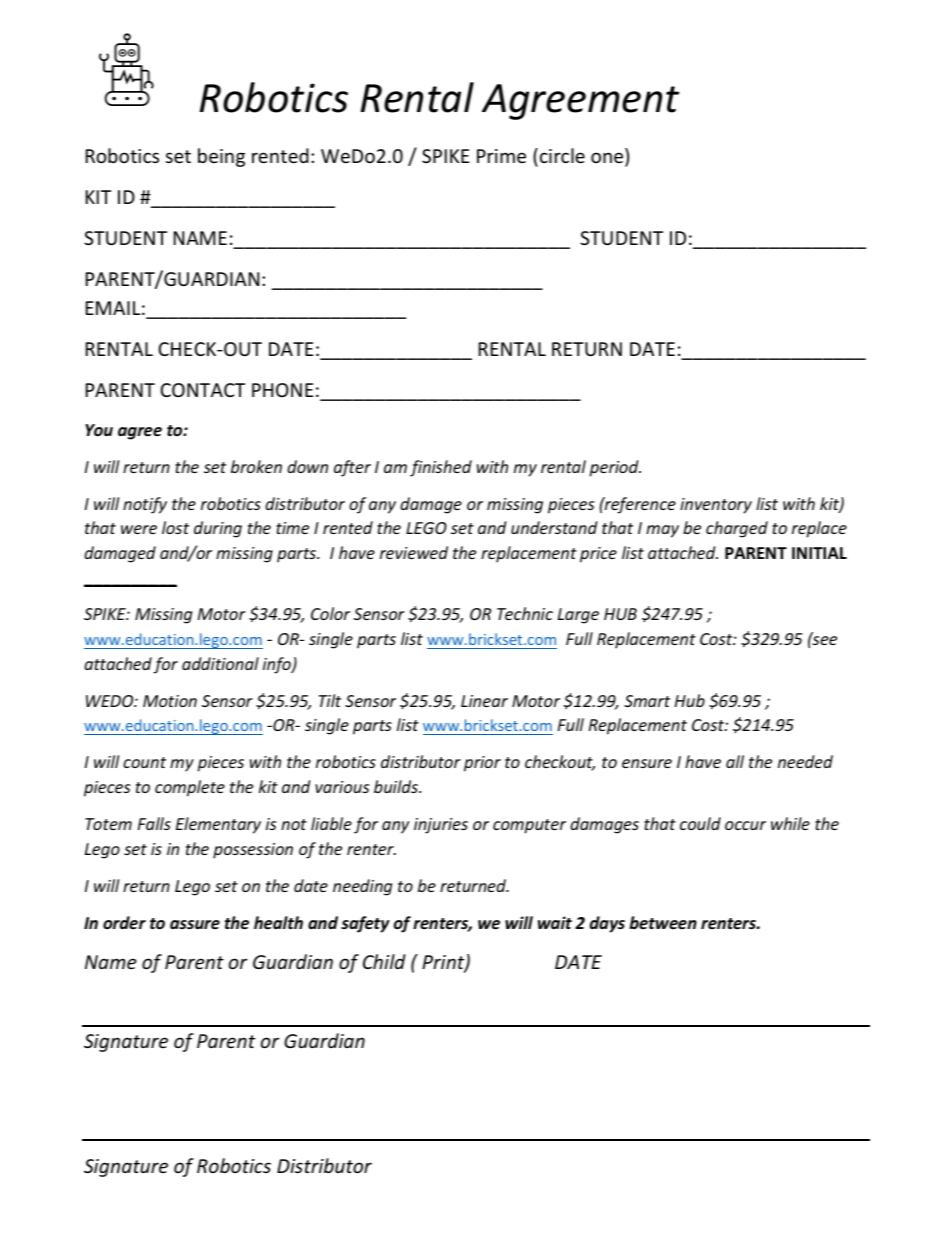  What do you see at coordinates (175, 527) in the screenshot?
I see `lost` at bounding box center [175, 527].
